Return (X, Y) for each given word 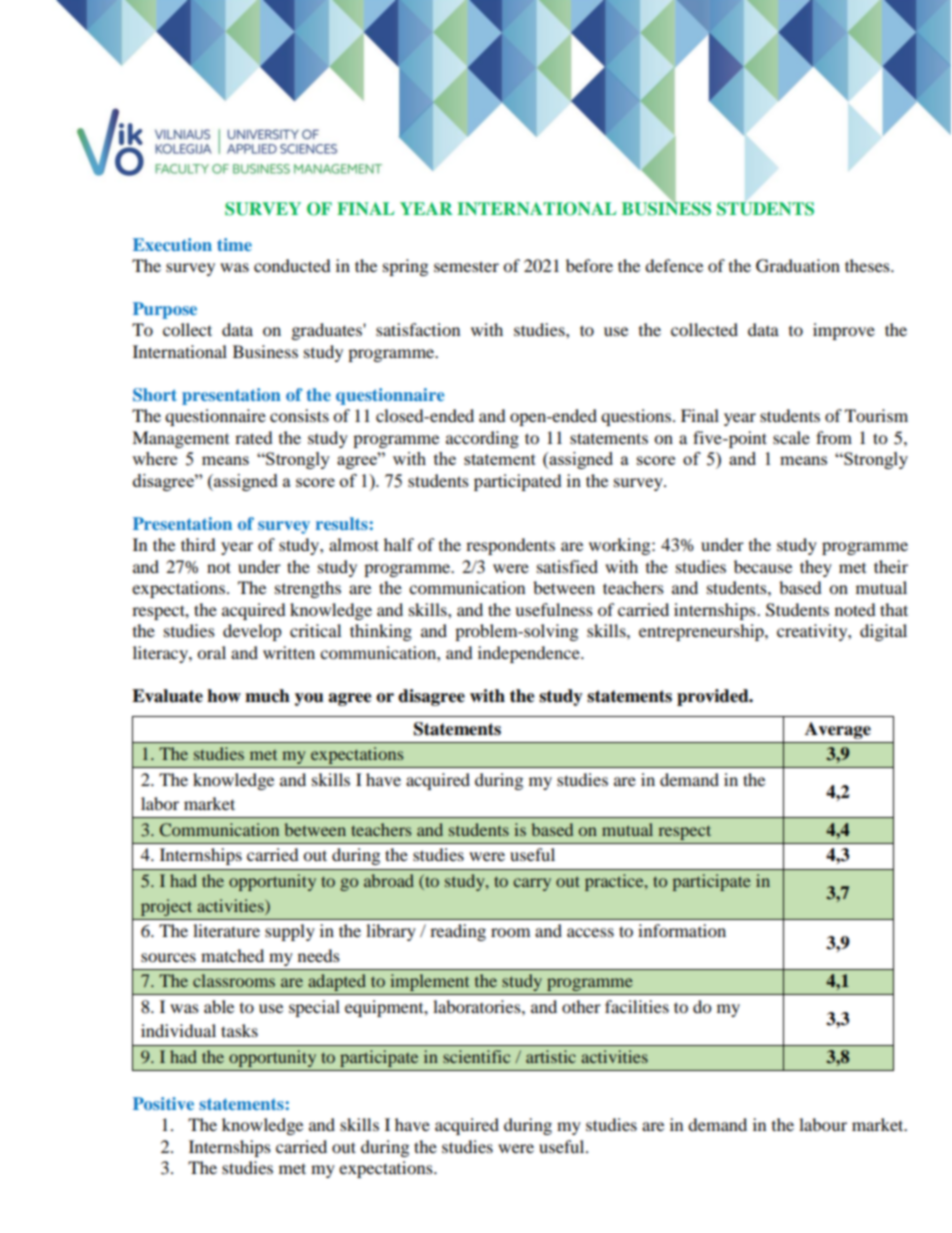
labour (823, 1124)
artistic (551, 1056)
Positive (163, 1103)
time (234, 244)
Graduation (798, 266)
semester (466, 266)
